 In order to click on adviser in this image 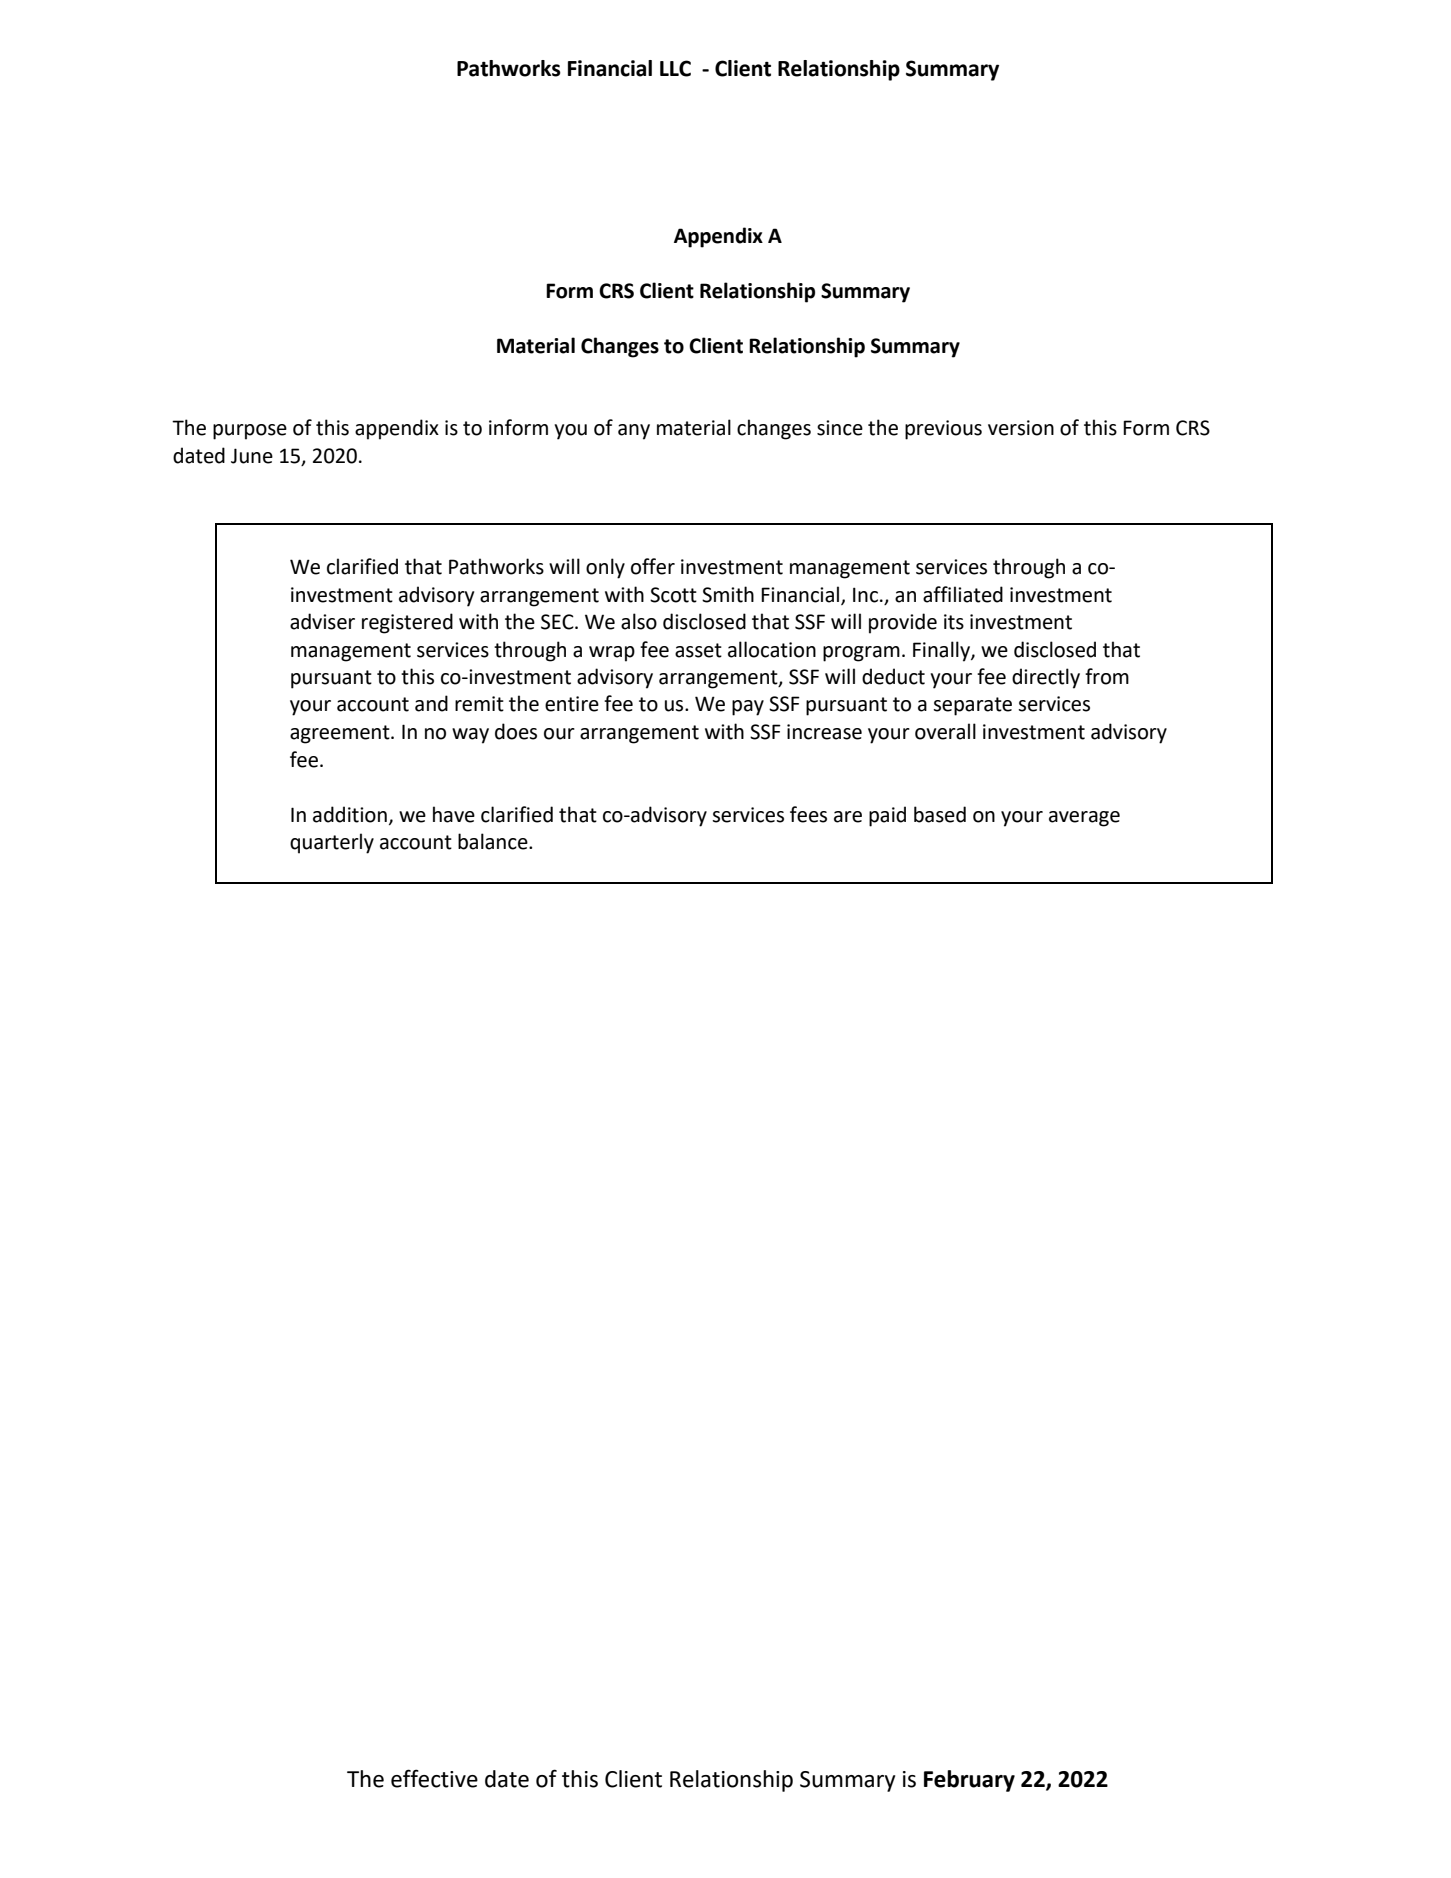, I will do `click(322, 621)`.
